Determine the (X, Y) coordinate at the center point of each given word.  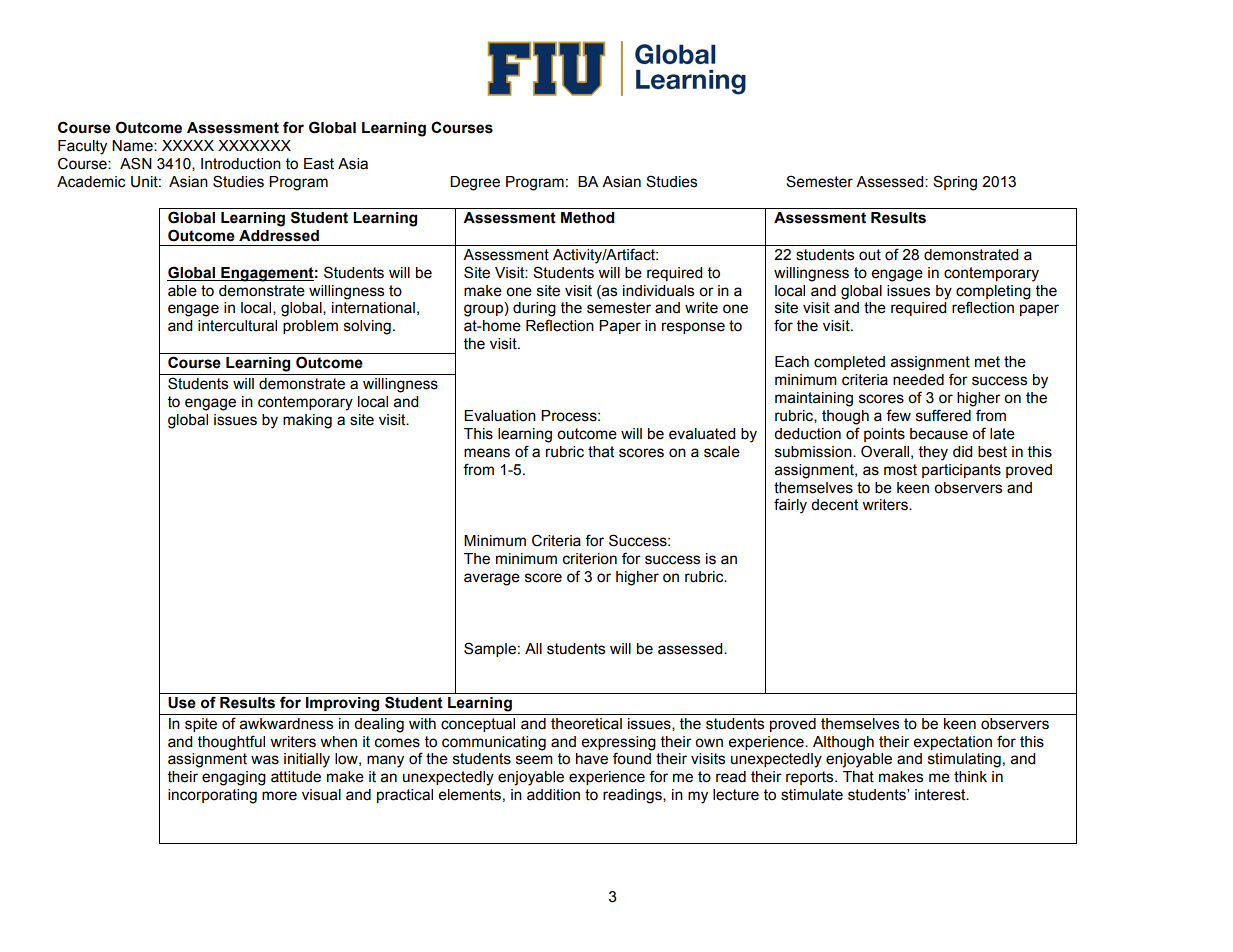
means (487, 453)
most (900, 470)
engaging (234, 778)
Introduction (241, 164)
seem (534, 760)
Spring (955, 183)
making (307, 421)
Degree (475, 183)
